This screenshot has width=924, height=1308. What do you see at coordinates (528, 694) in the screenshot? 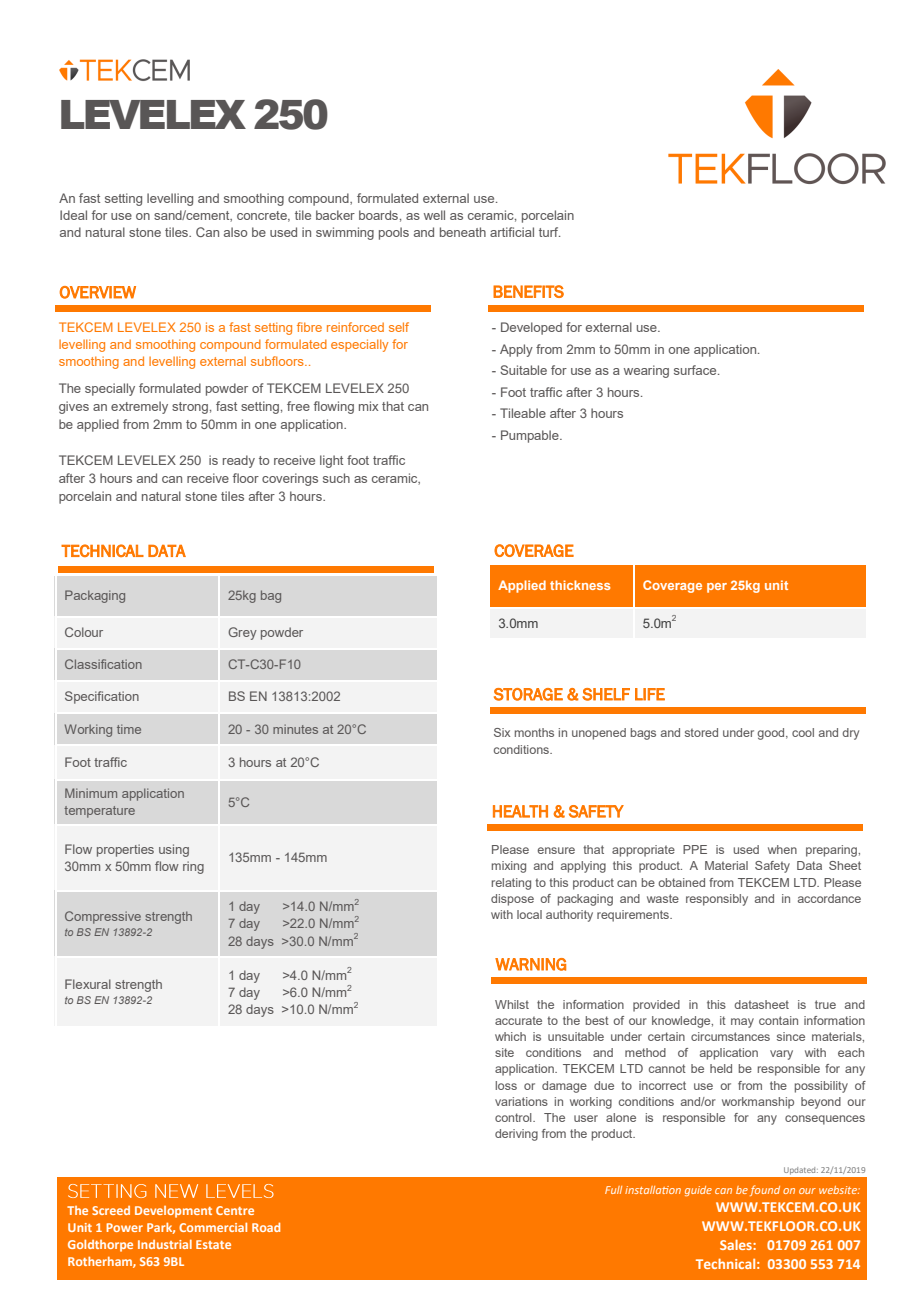
I see `STORAGE` at bounding box center [528, 694].
